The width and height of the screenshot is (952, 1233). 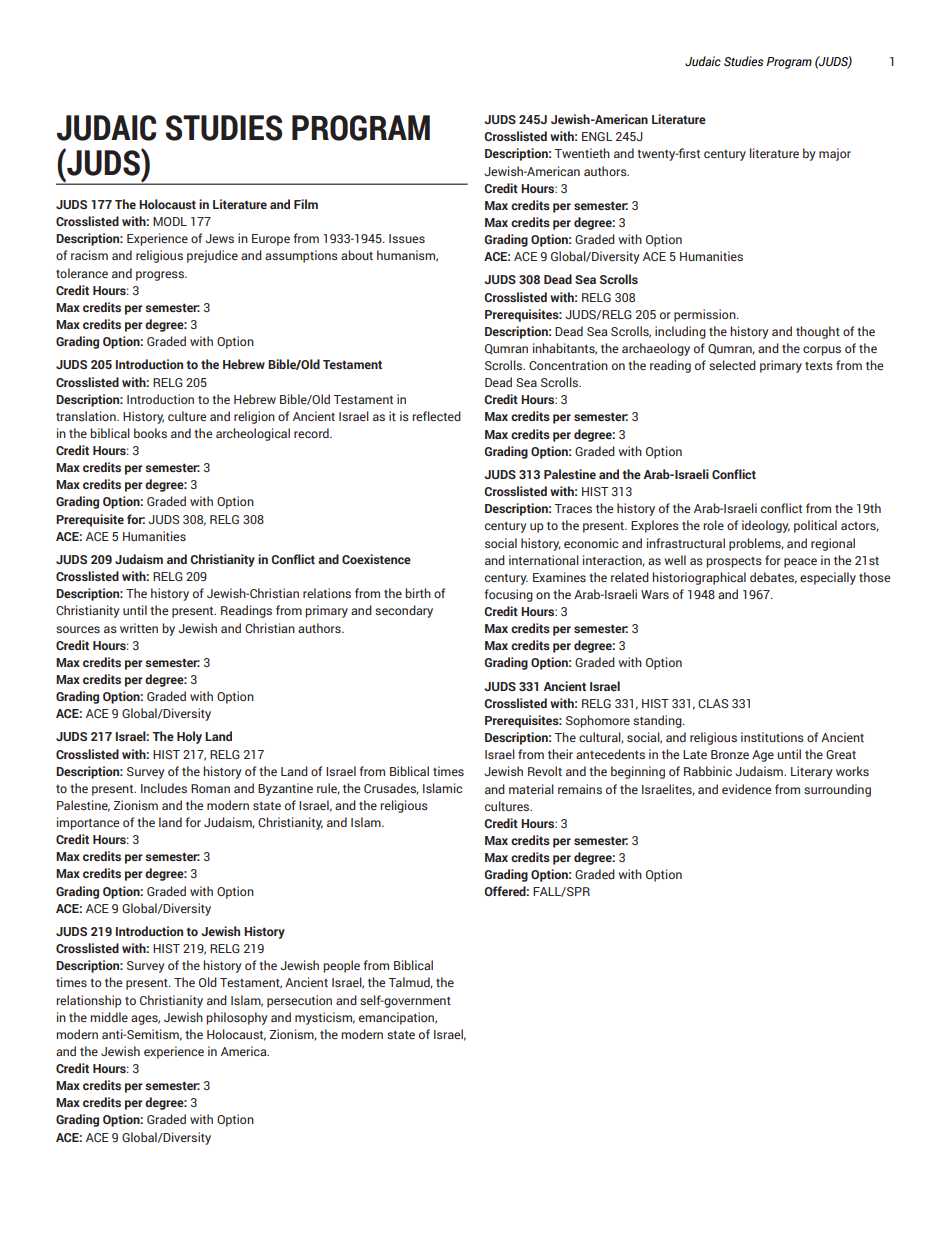 I want to click on Twentieth, so click(x=582, y=153).
